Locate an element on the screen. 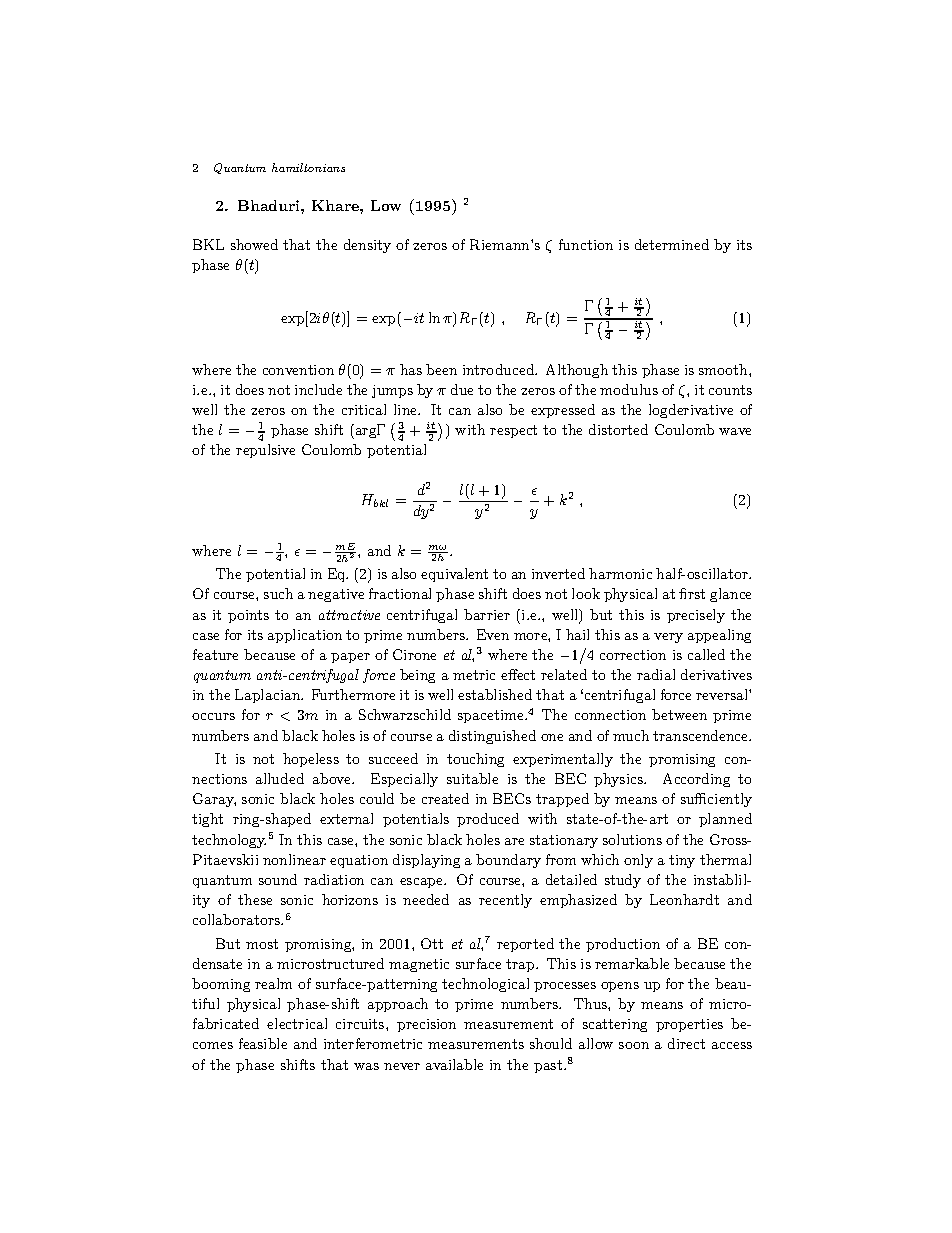 The width and height of the screenshot is (952, 1233). available is located at coordinates (454, 1064).
